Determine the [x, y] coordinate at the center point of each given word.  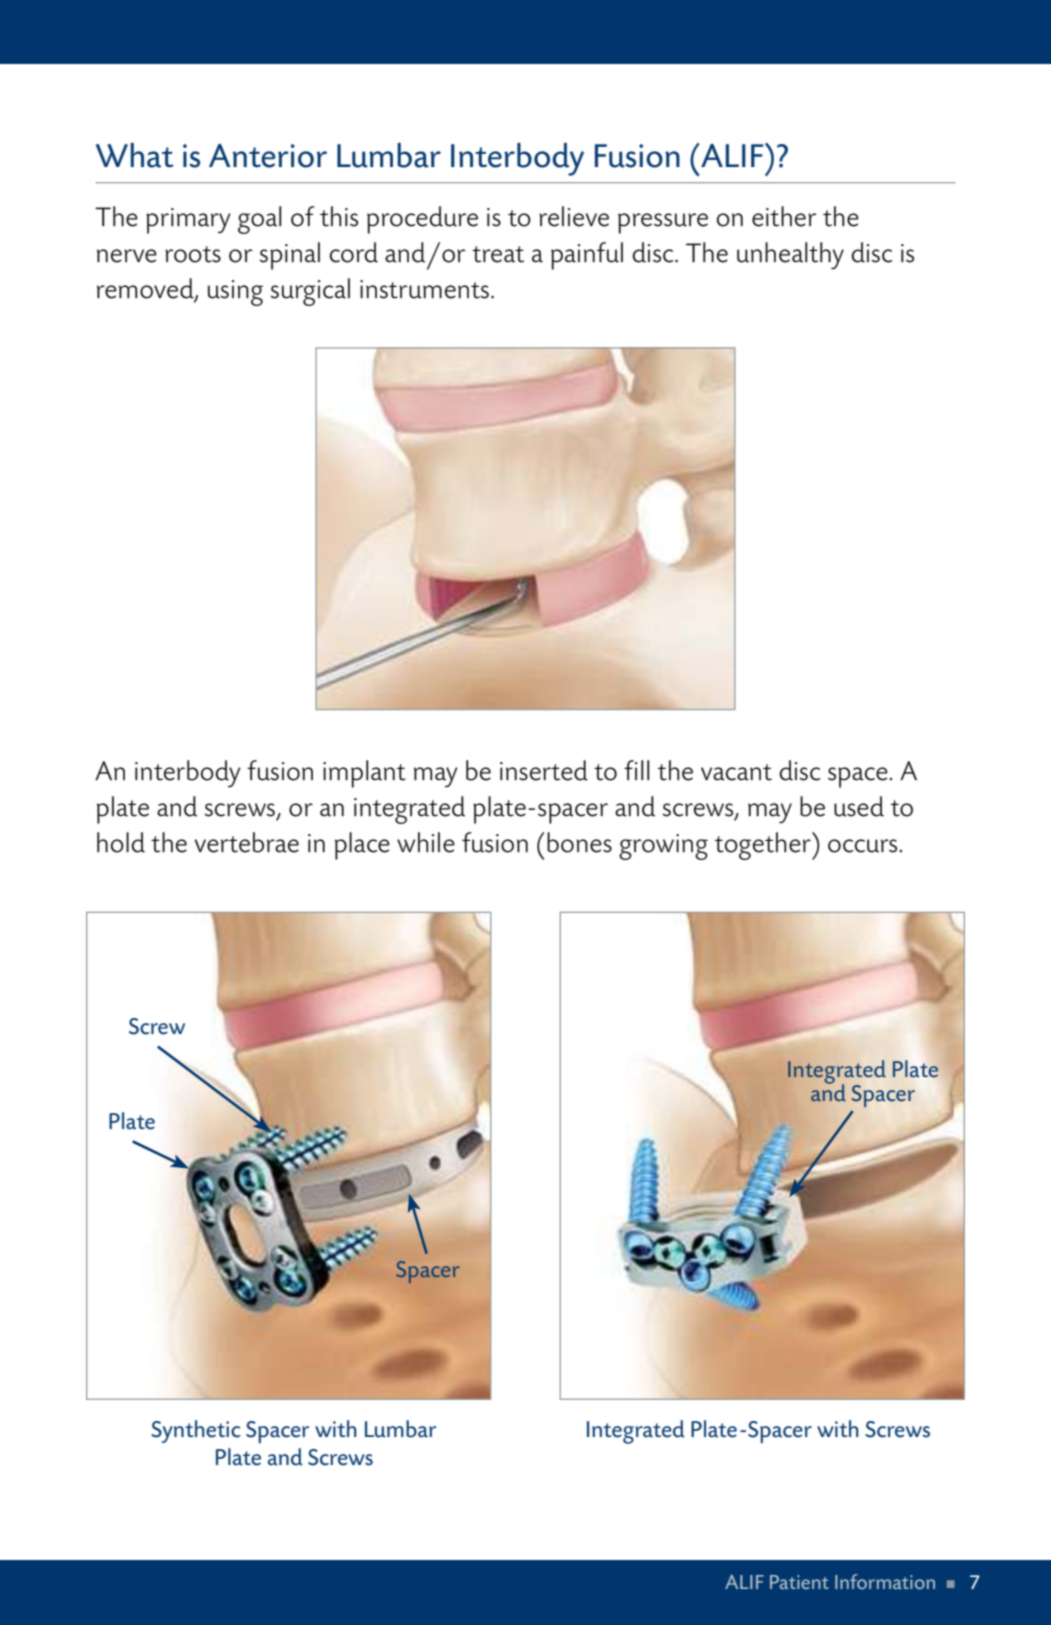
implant [364, 774]
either [784, 216]
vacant [736, 772]
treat [498, 254]
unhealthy [790, 255]
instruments [424, 289]
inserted [544, 770]
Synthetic [196, 1431]
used [859, 806]
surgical [310, 292]
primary [188, 221]
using [235, 293]
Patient [799, 1582]
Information [885, 1581]
